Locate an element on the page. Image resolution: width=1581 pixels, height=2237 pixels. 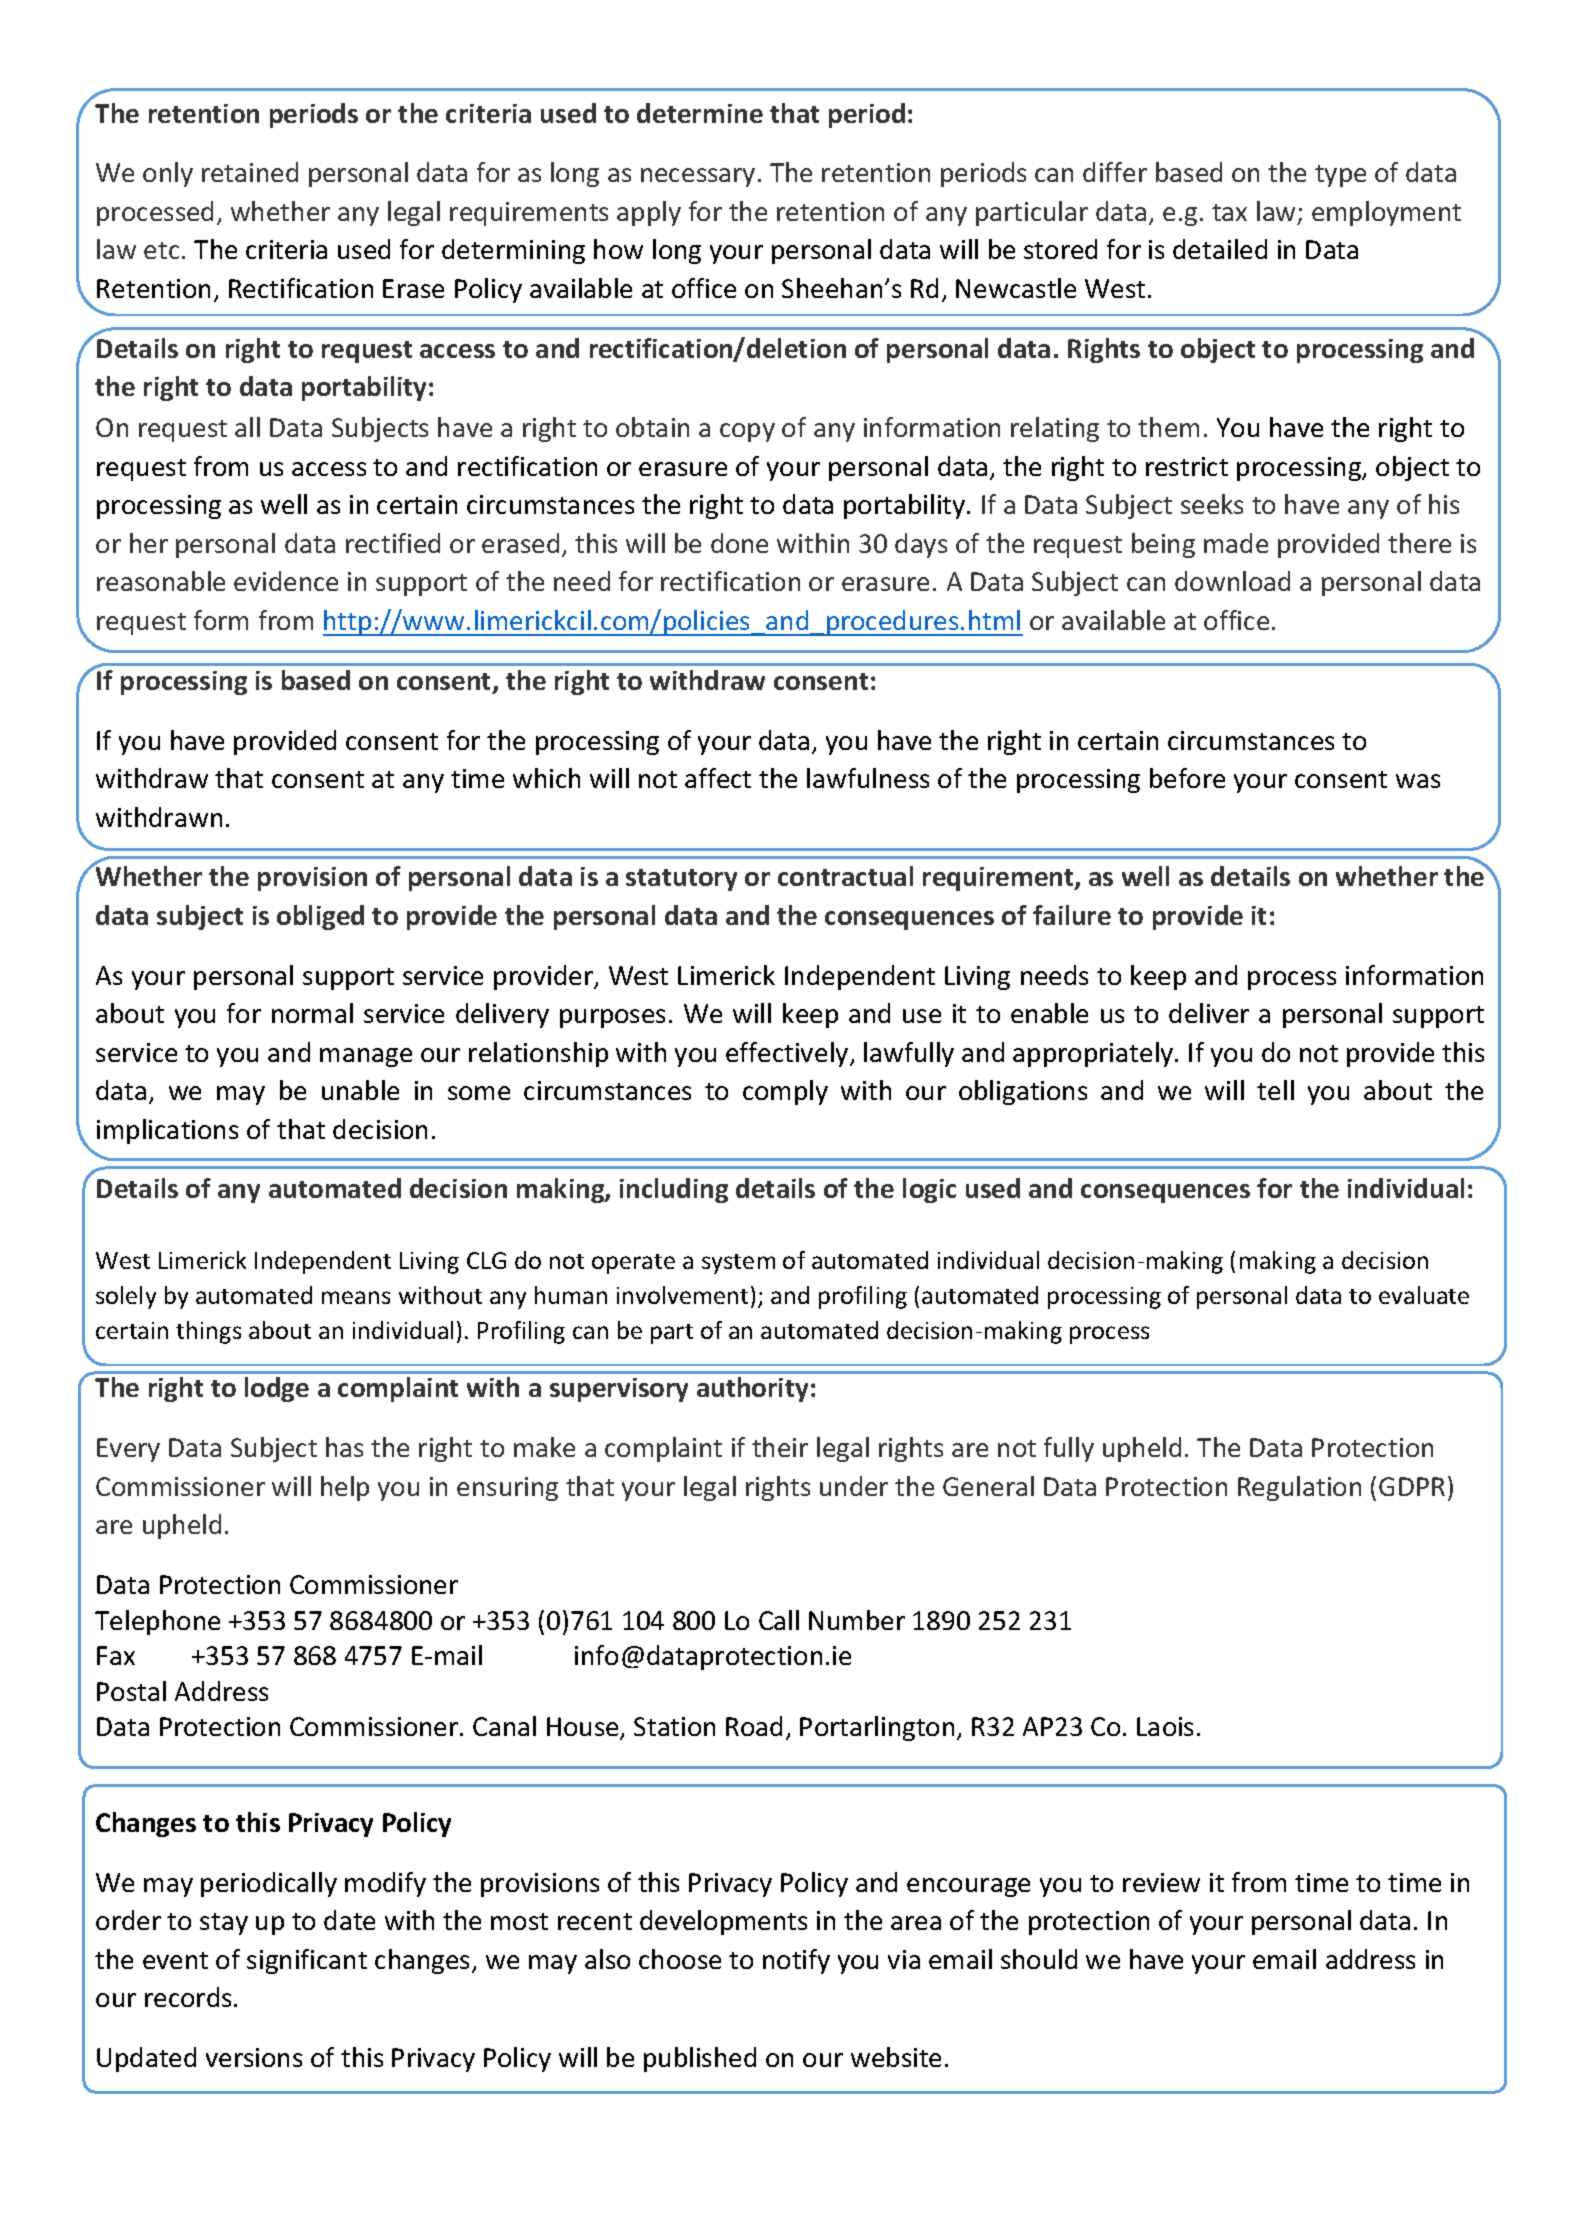
tax is located at coordinates (1229, 212).
